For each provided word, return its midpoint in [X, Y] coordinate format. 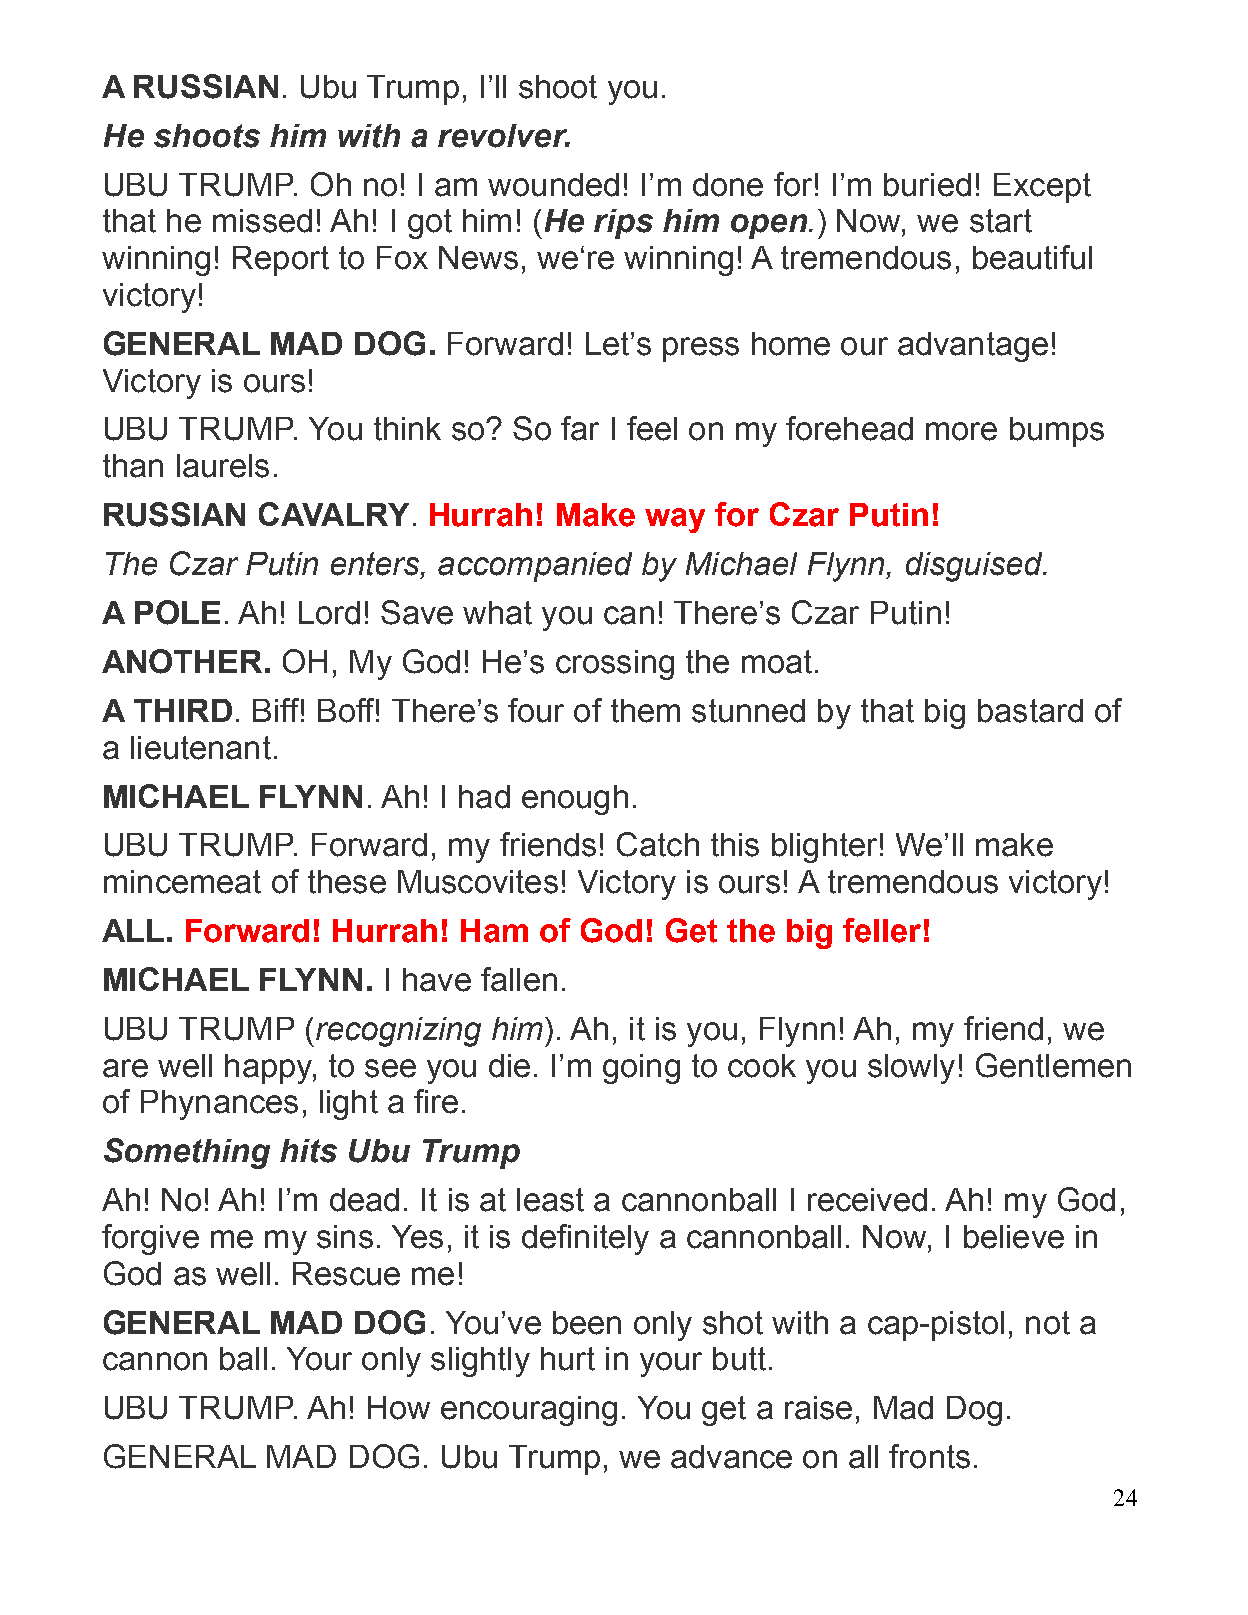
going [641, 1069]
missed [262, 221]
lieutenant [201, 748]
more [961, 431]
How [399, 1408]
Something [187, 1153]
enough [575, 800]
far [580, 428]
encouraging [529, 1411]
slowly [911, 1069]
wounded [553, 185]
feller [882, 930]
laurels [223, 466]
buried [927, 185]
